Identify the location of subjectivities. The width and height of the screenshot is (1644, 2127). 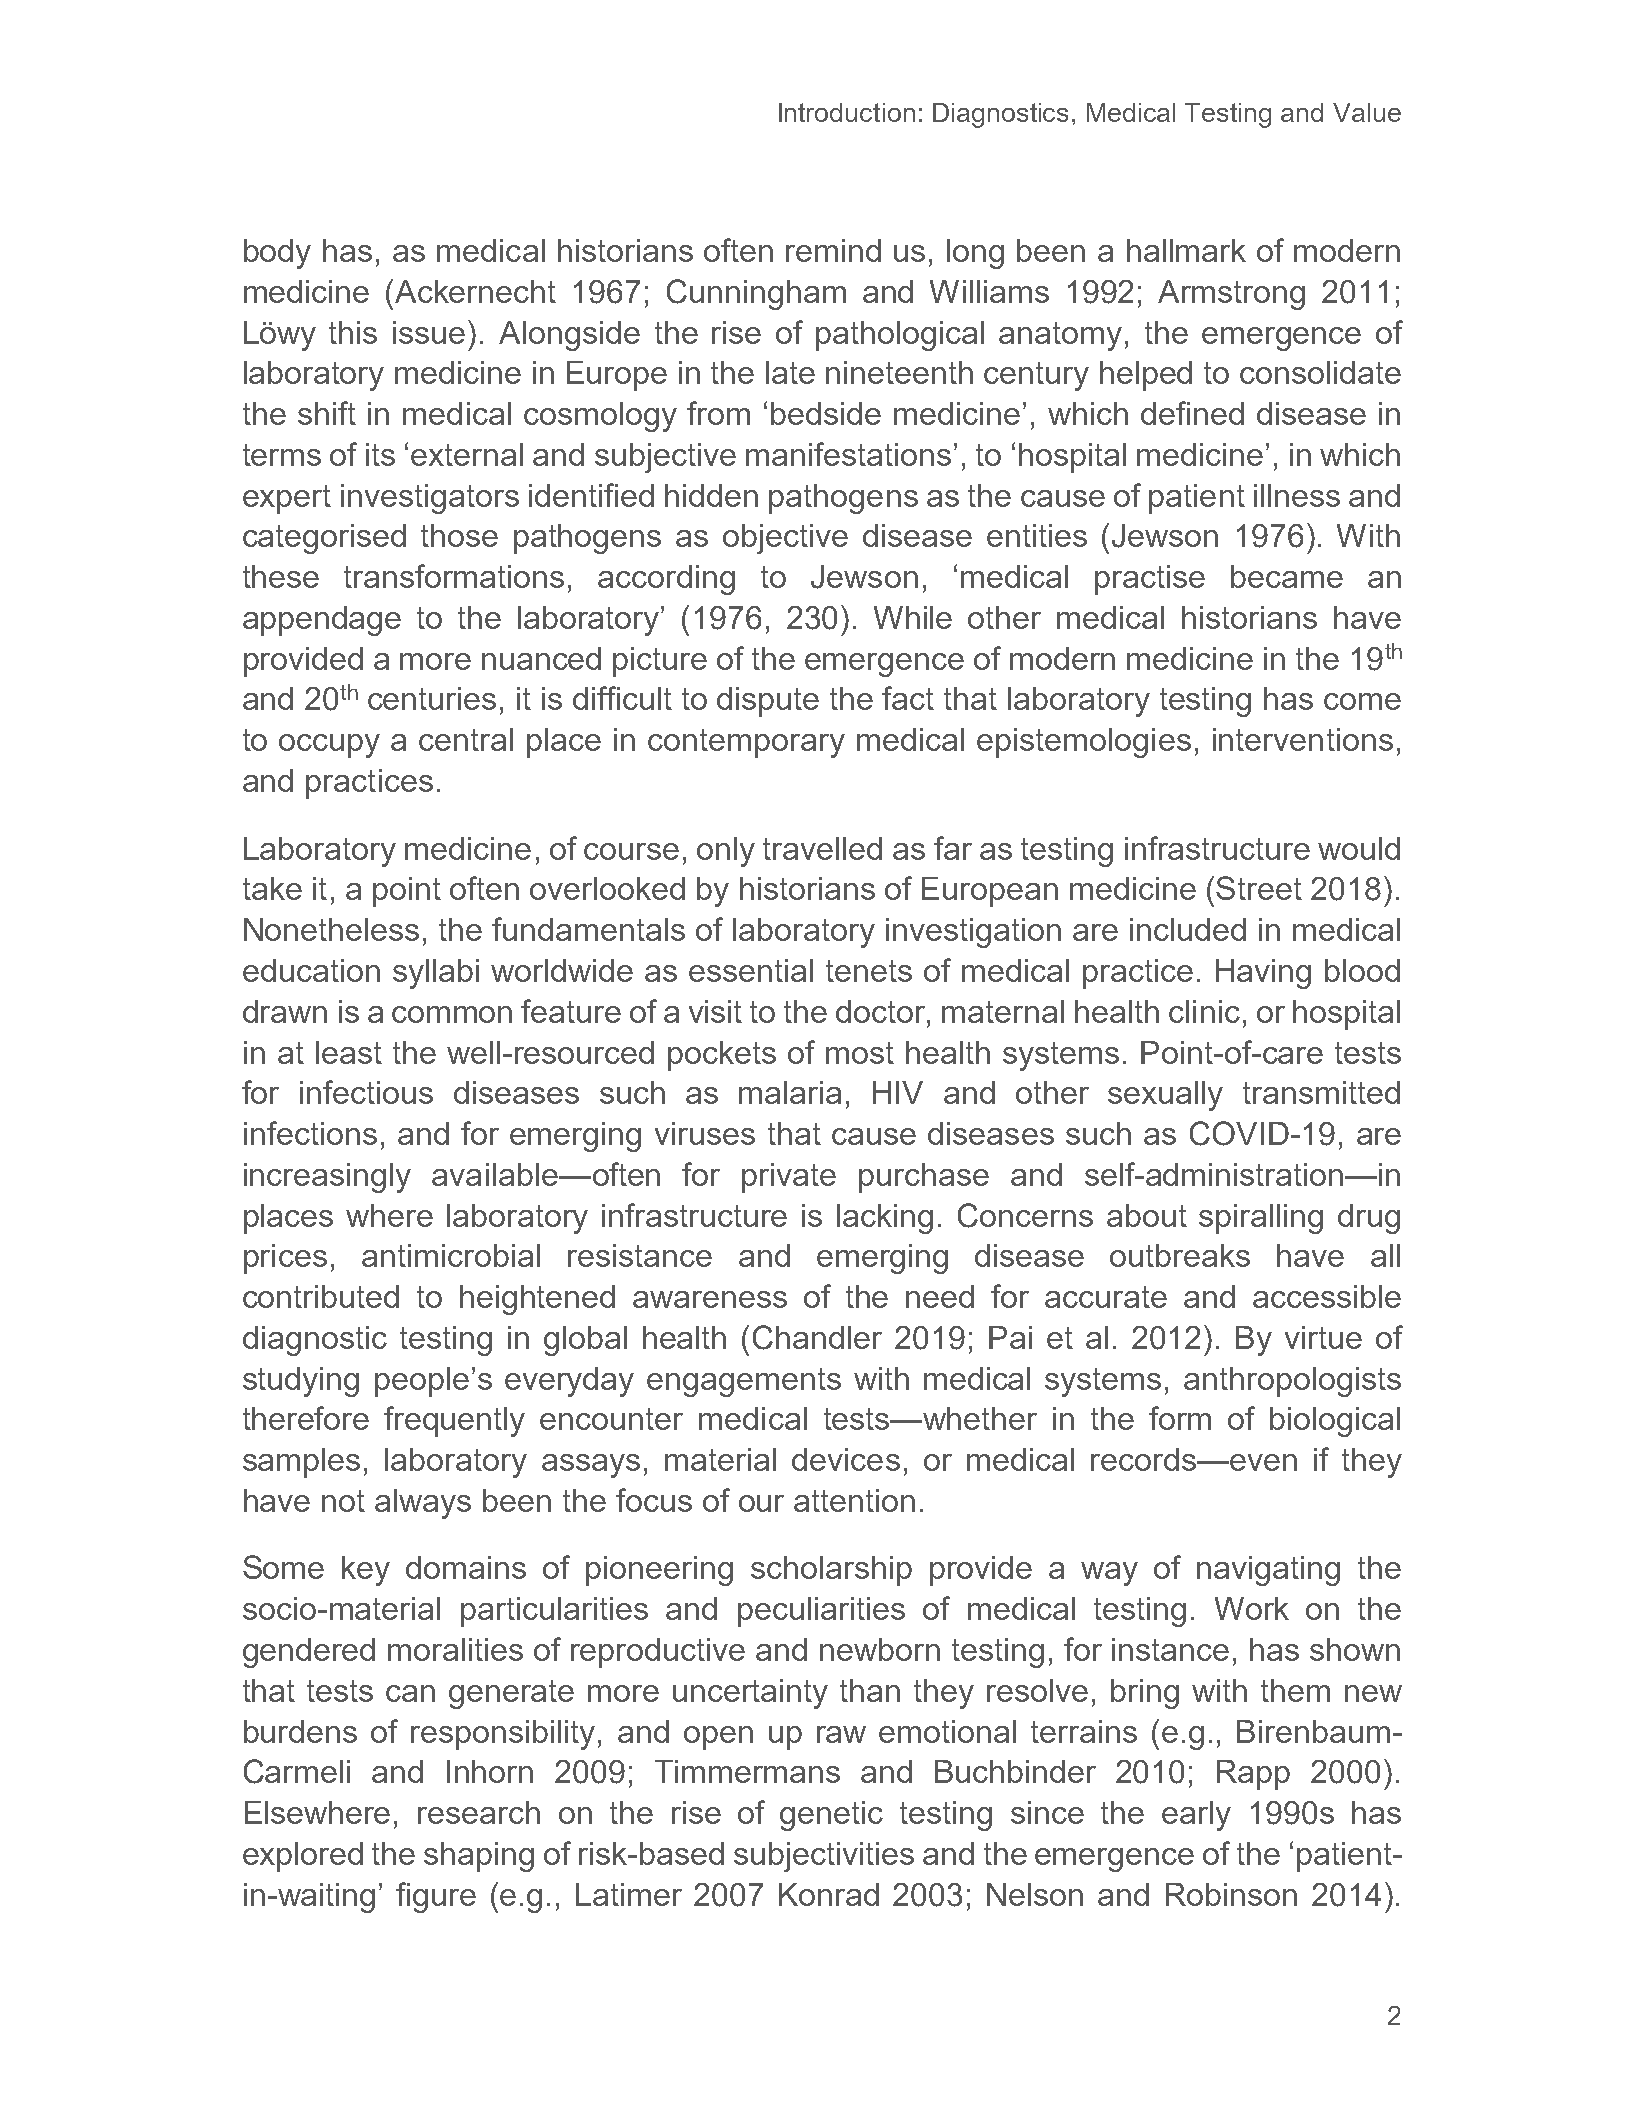
(824, 1857).
